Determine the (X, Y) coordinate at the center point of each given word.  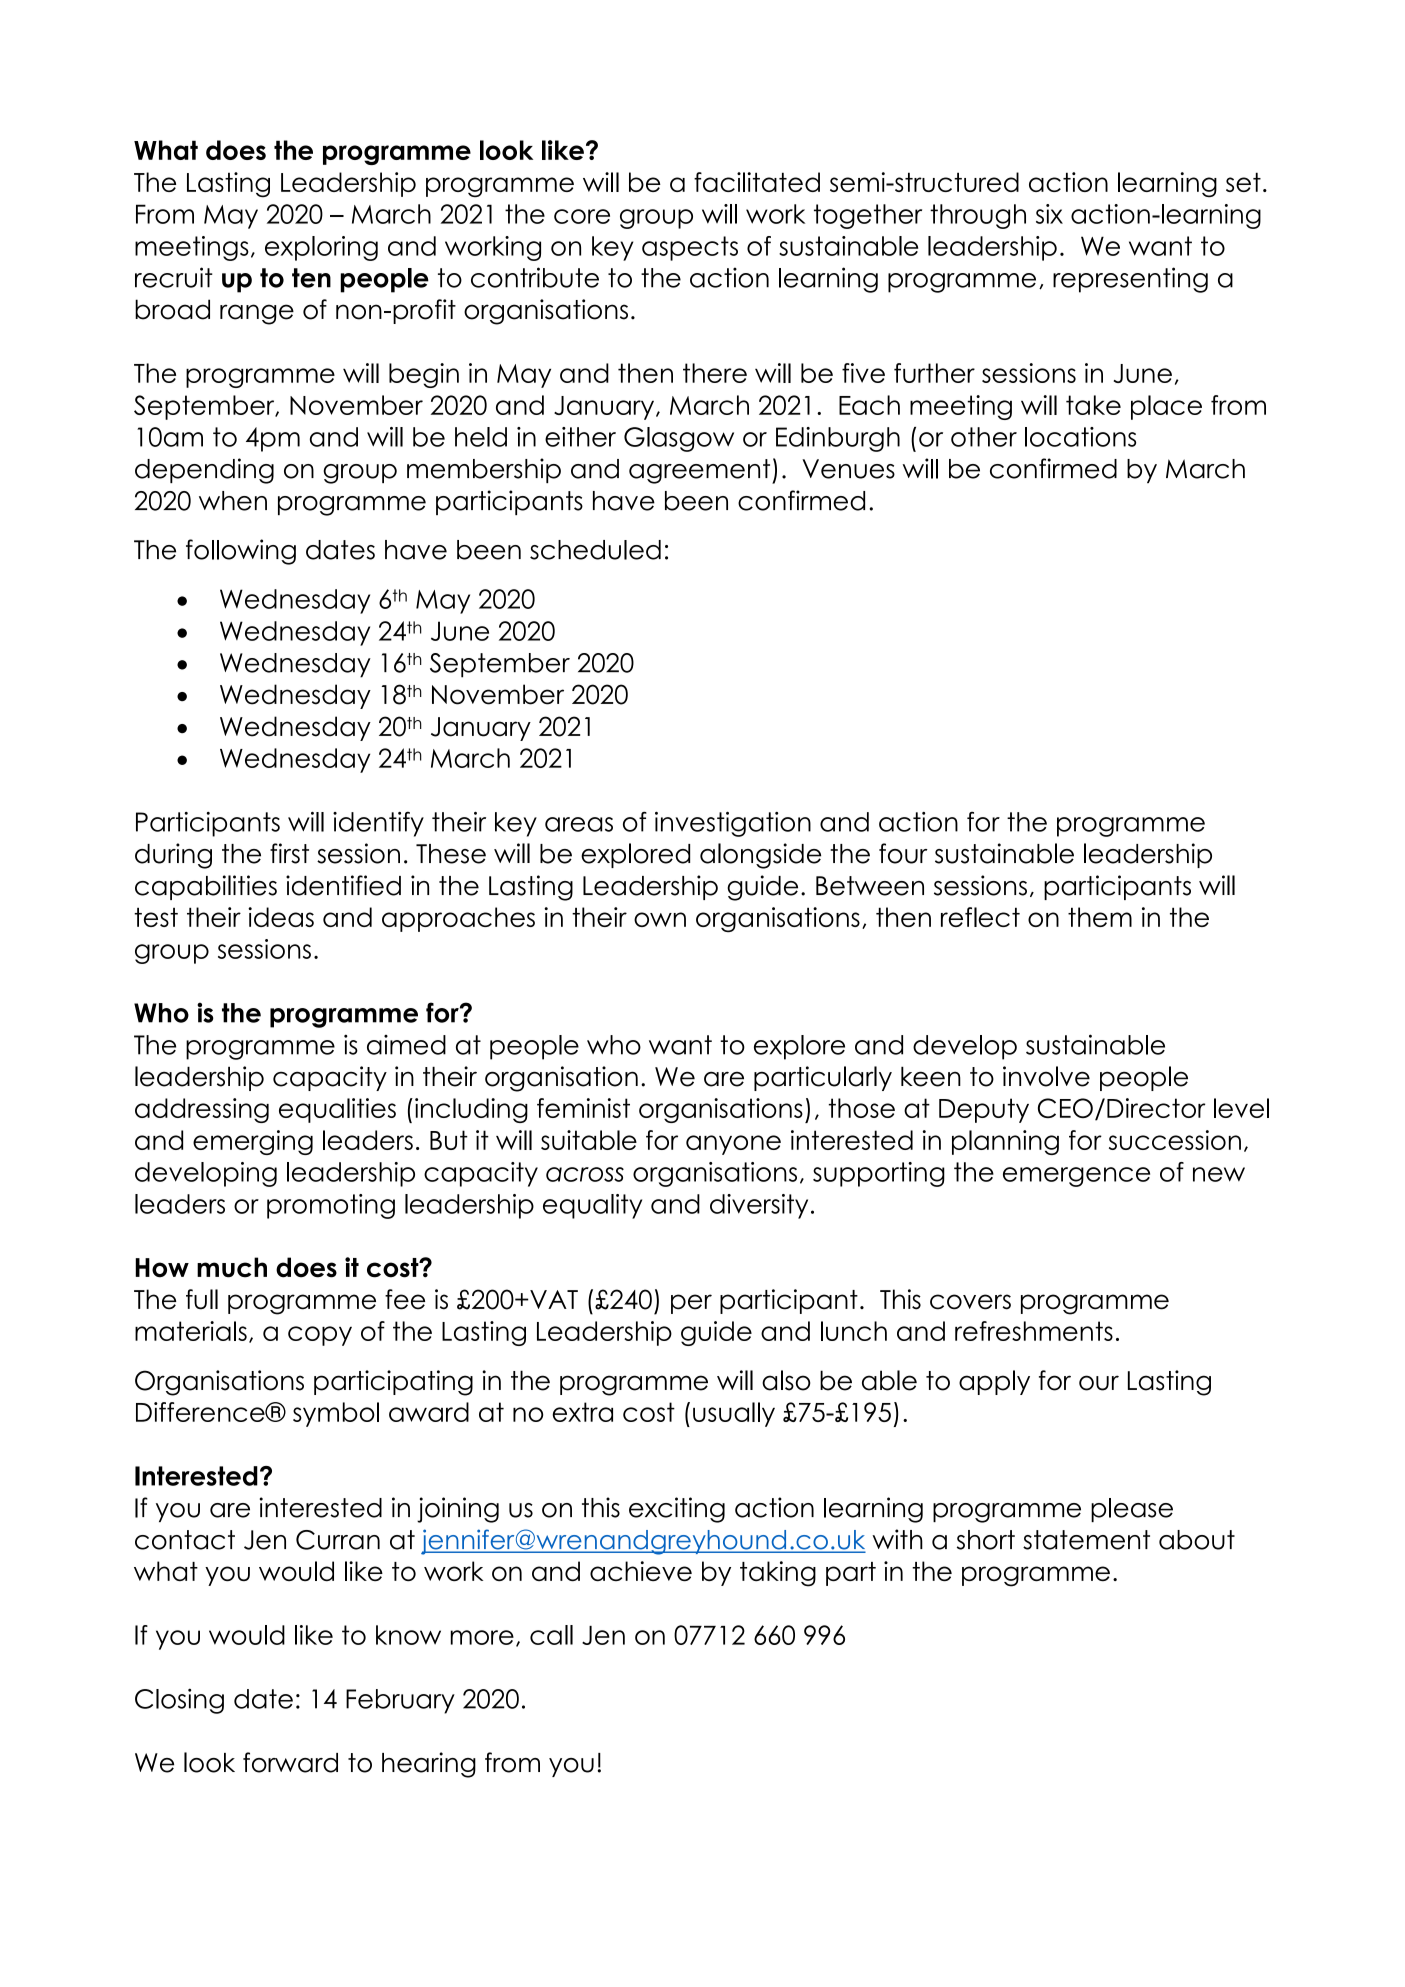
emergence (1076, 1177)
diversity (759, 1206)
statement (1086, 1540)
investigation (733, 824)
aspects (690, 248)
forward (290, 1762)
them (1100, 917)
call (551, 1635)
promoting (331, 1206)
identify (378, 824)
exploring (321, 248)
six (1049, 214)
